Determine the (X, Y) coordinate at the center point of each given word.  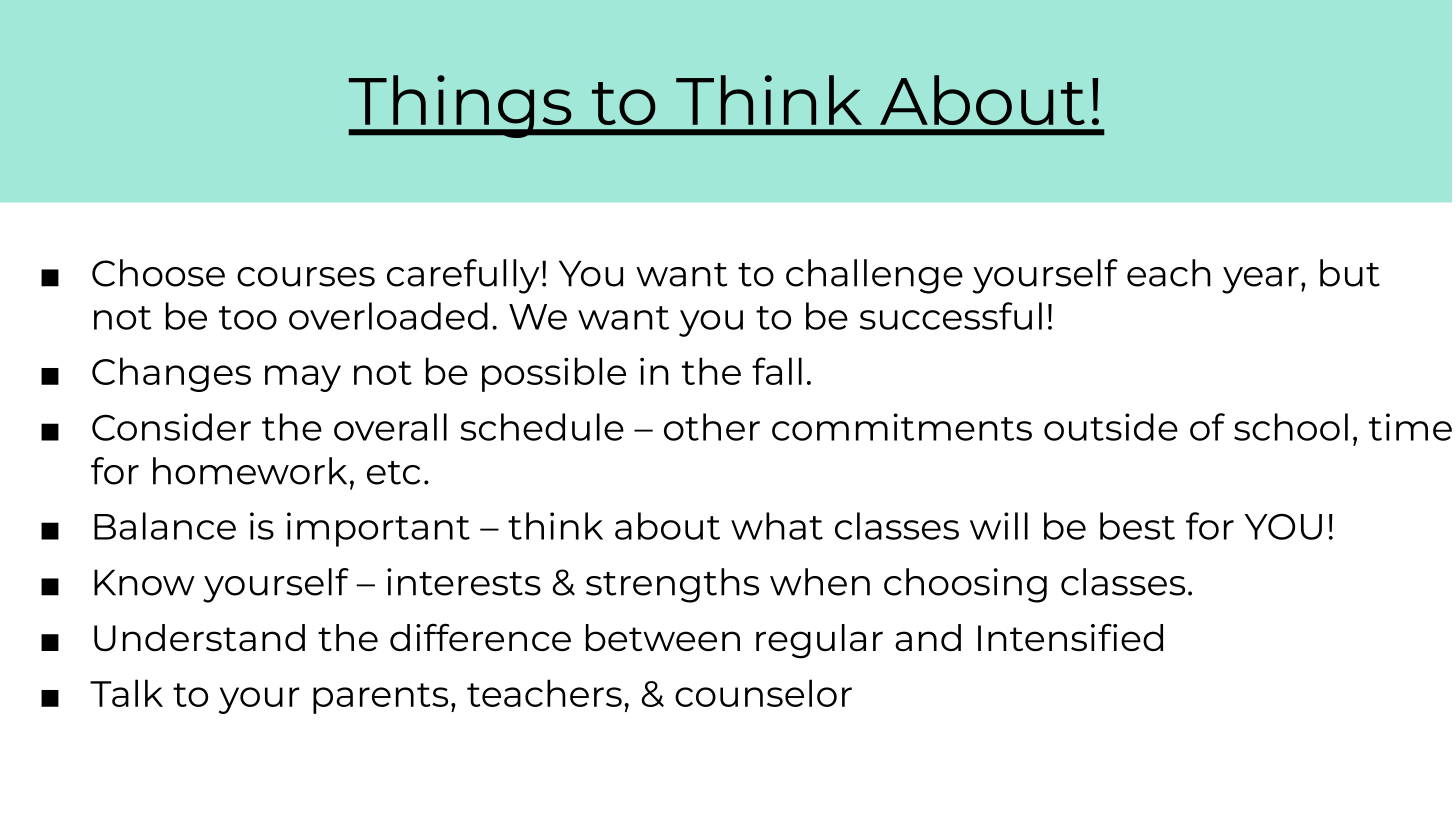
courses (306, 277)
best (1137, 526)
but (1350, 273)
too (248, 318)
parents (380, 698)
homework (250, 471)
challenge (874, 276)
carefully (463, 276)
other (712, 427)
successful (951, 316)
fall (777, 371)
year (1260, 280)
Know (144, 582)
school (1291, 427)
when (820, 582)
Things (461, 106)
